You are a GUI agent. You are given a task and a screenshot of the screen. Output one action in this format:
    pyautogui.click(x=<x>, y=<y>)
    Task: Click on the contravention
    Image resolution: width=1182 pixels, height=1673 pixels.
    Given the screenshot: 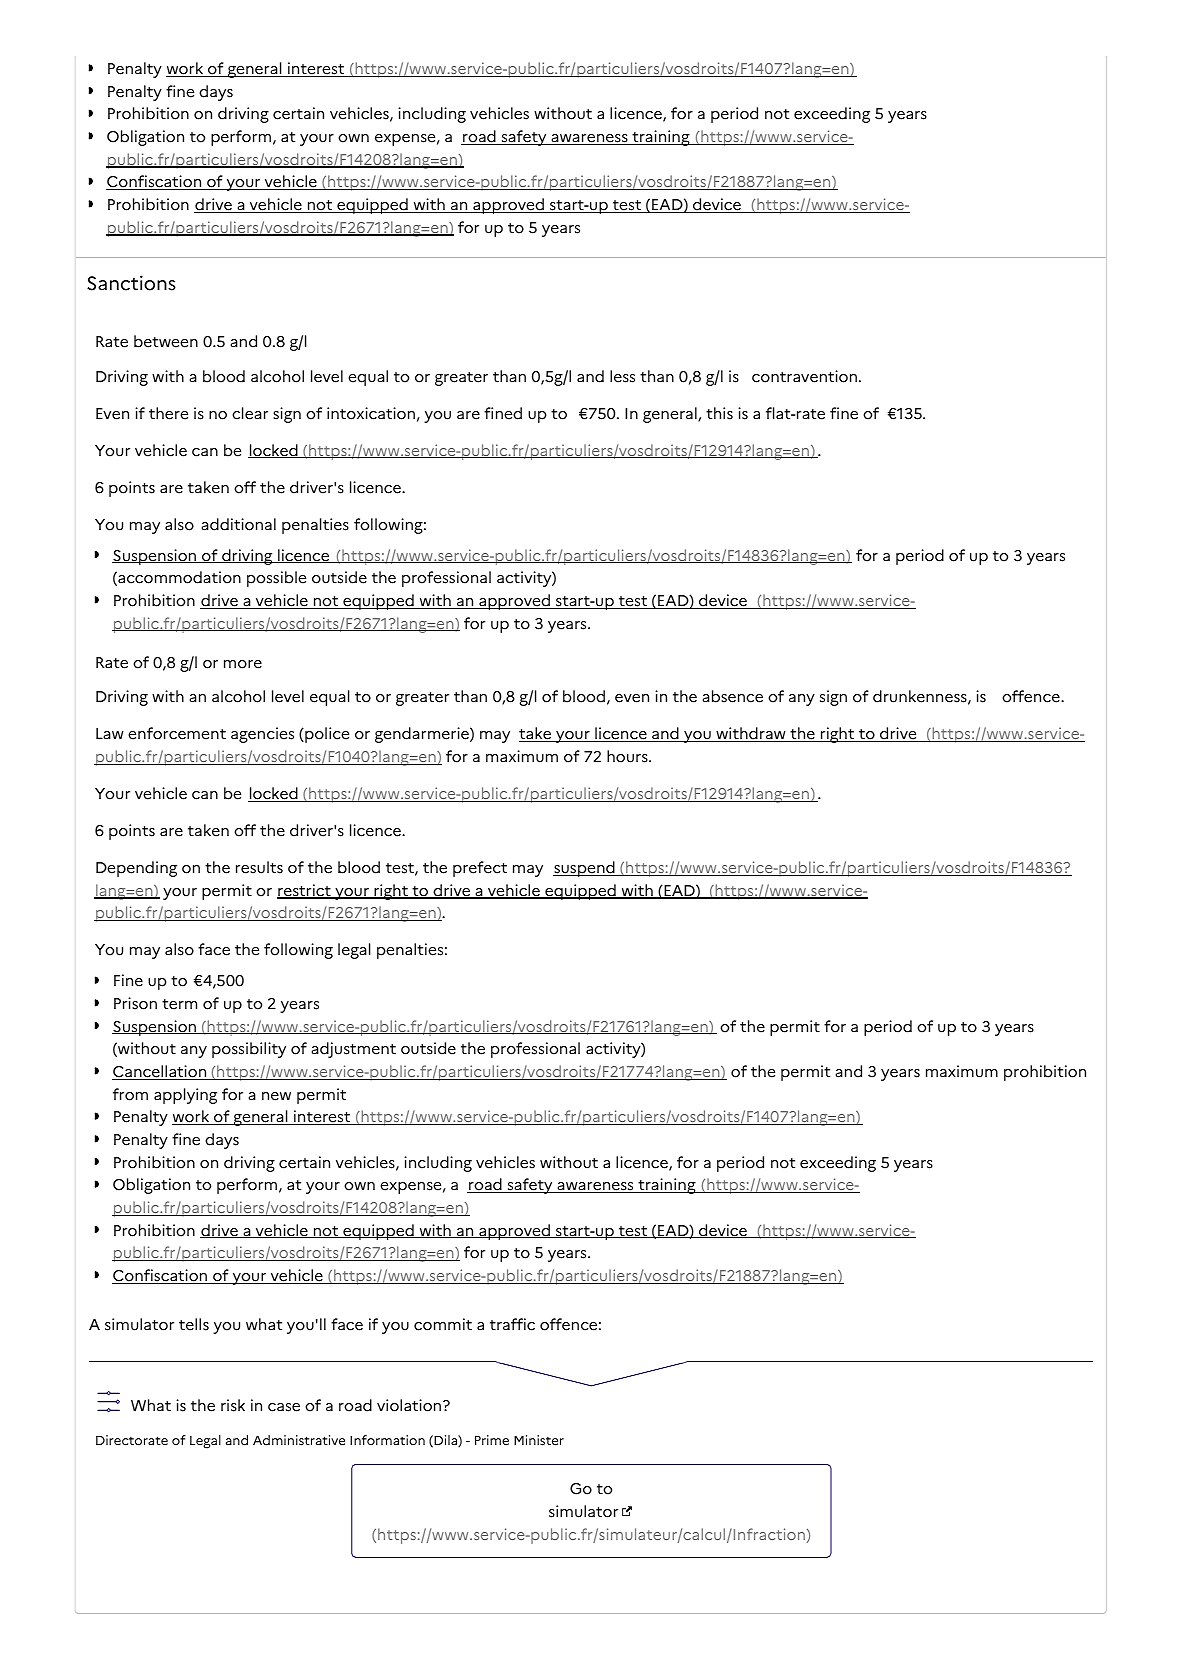 What is the action you would take?
    pyautogui.click(x=804, y=376)
